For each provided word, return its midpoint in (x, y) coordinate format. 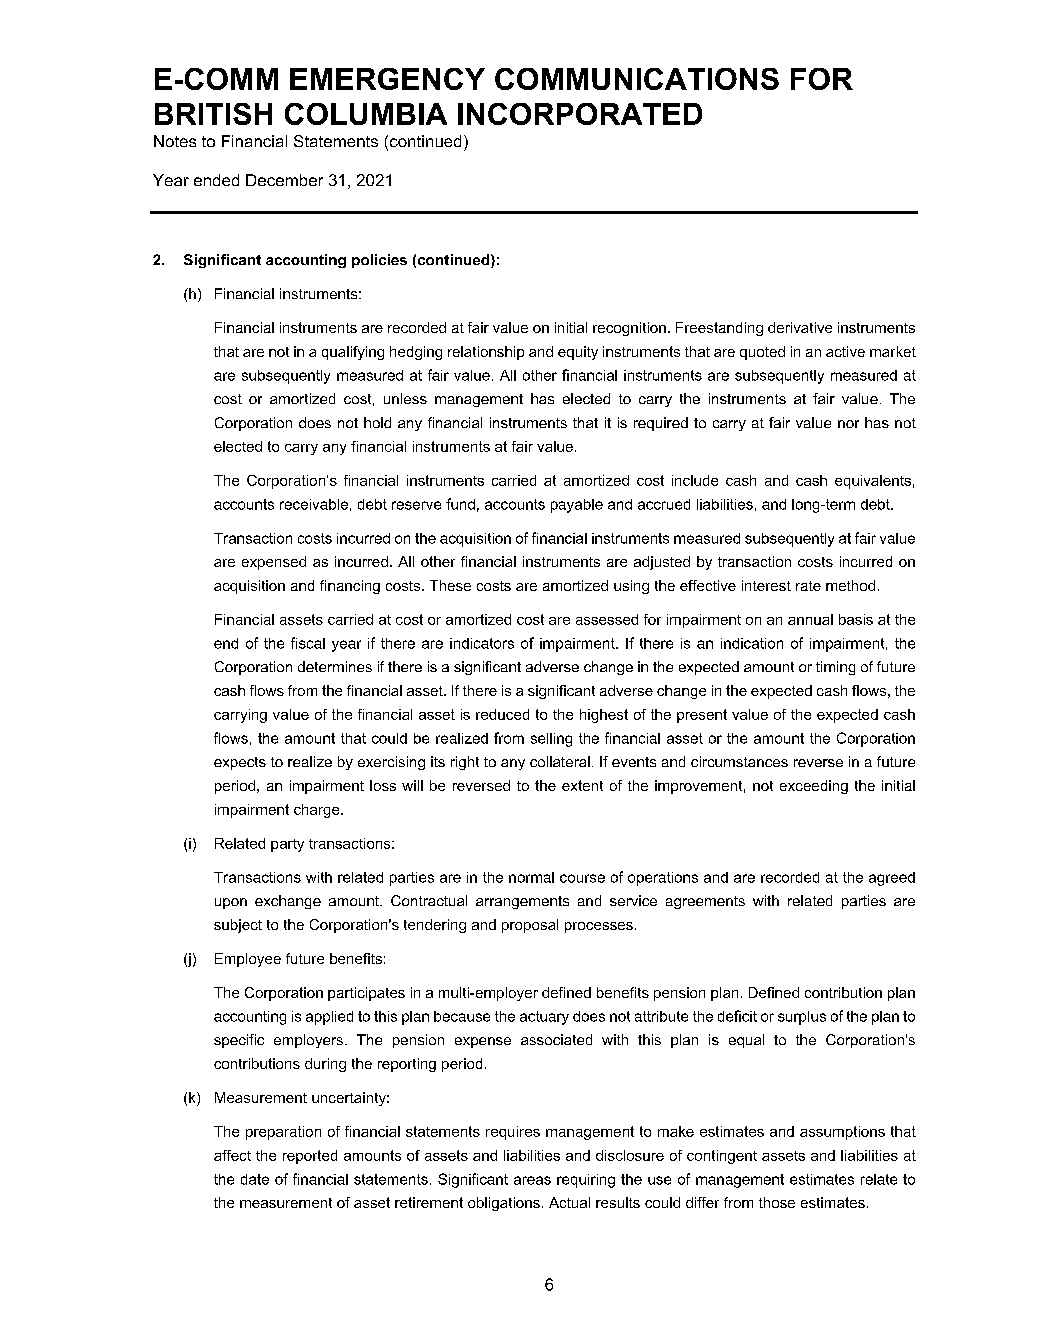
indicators (482, 643)
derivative (800, 327)
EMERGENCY (387, 79)
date (255, 1179)
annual (810, 619)
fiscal (308, 643)
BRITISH (213, 114)
